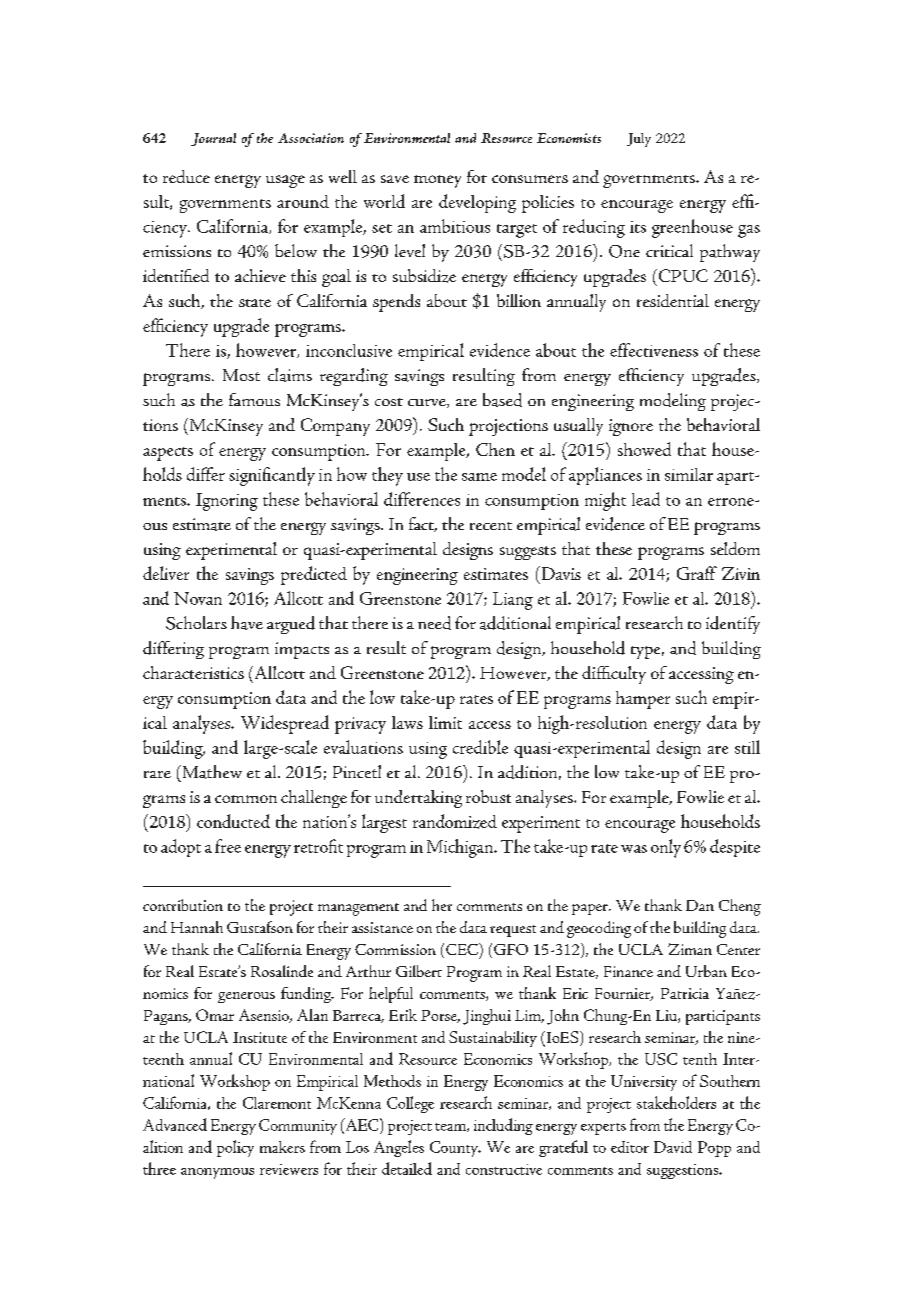 The width and height of the document is (903, 1316). I want to click on Journal, so click(213, 139).
